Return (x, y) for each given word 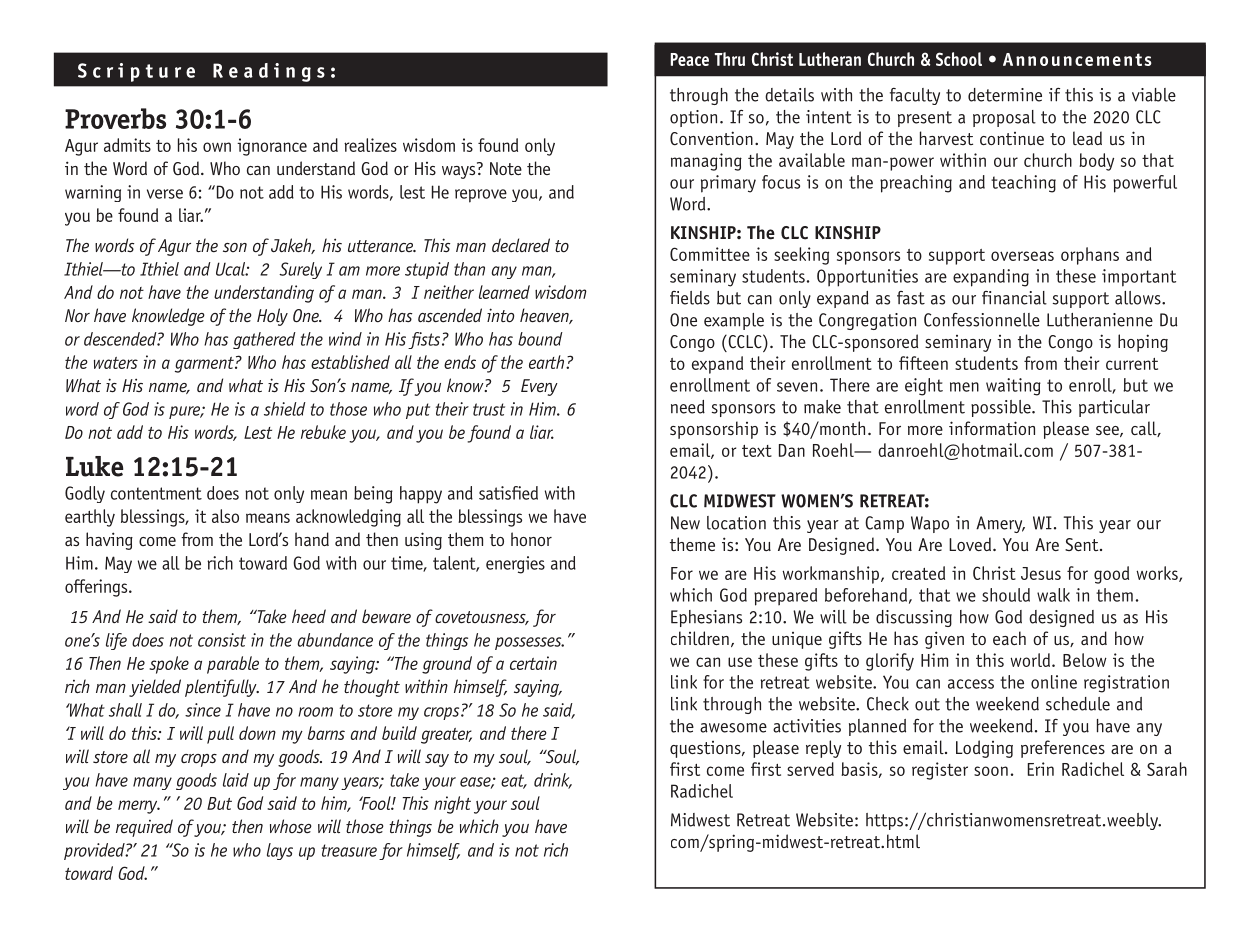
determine (1005, 95)
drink (553, 781)
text (757, 451)
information (992, 428)
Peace (690, 59)
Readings (269, 72)
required (144, 828)
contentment (156, 493)
